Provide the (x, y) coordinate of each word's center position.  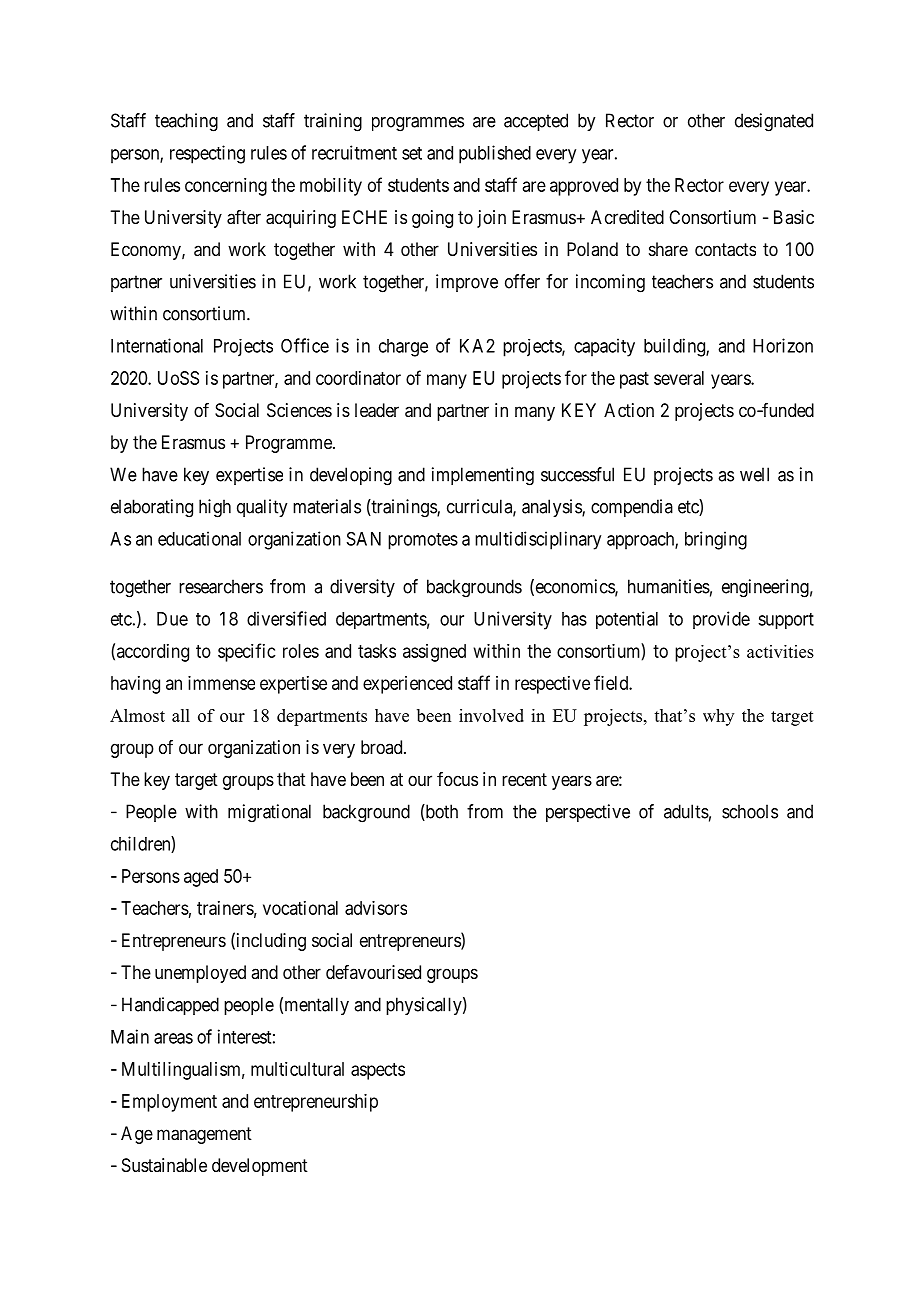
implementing (483, 476)
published (495, 154)
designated (774, 122)
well (754, 474)
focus (457, 779)
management (204, 1135)
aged (201, 878)
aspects (378, 1071)
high (215, 508)
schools (750, 811)
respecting (207, 154)
